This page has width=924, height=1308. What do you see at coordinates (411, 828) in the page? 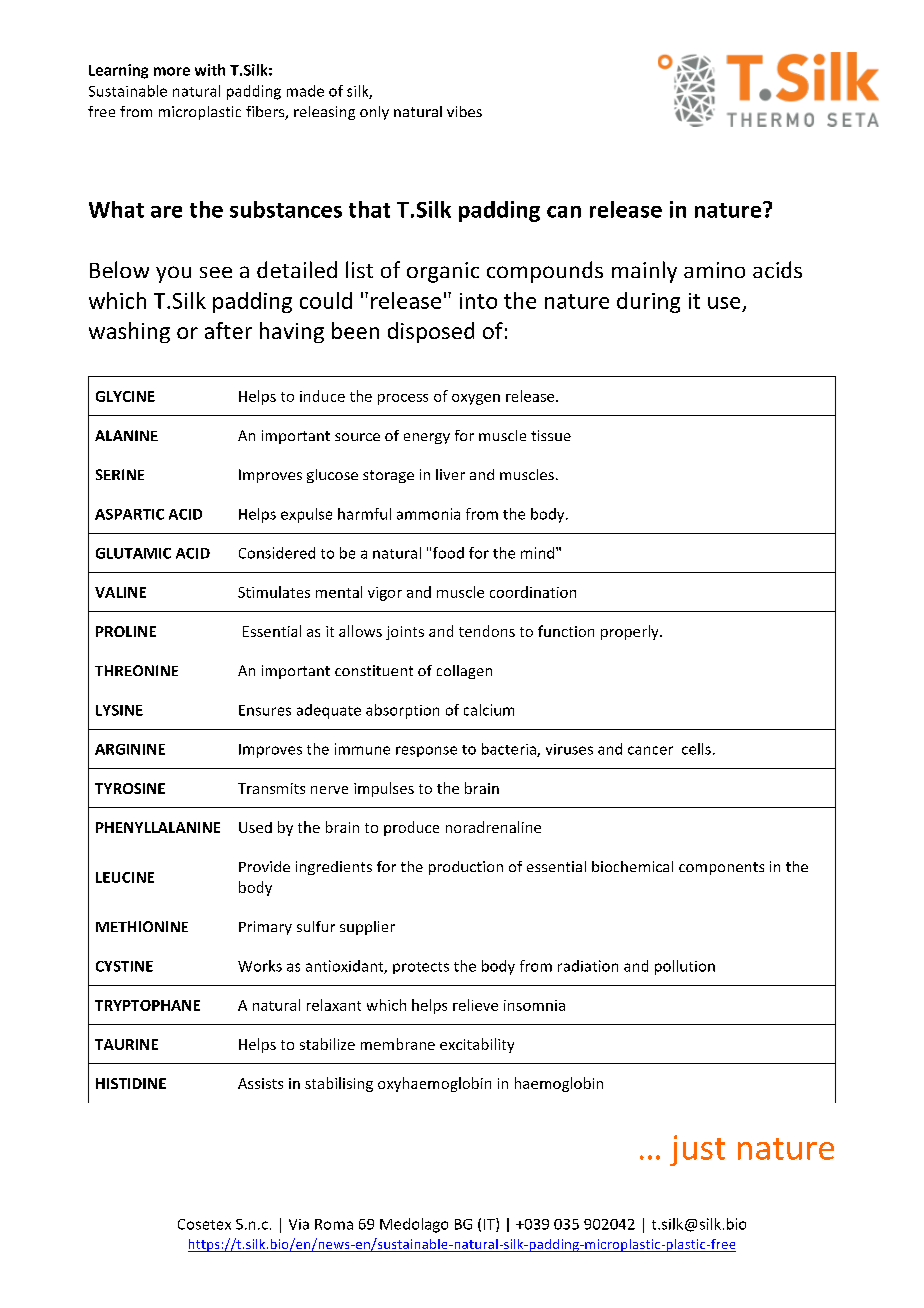
I see `produce` at bounding box center [411, 828].
